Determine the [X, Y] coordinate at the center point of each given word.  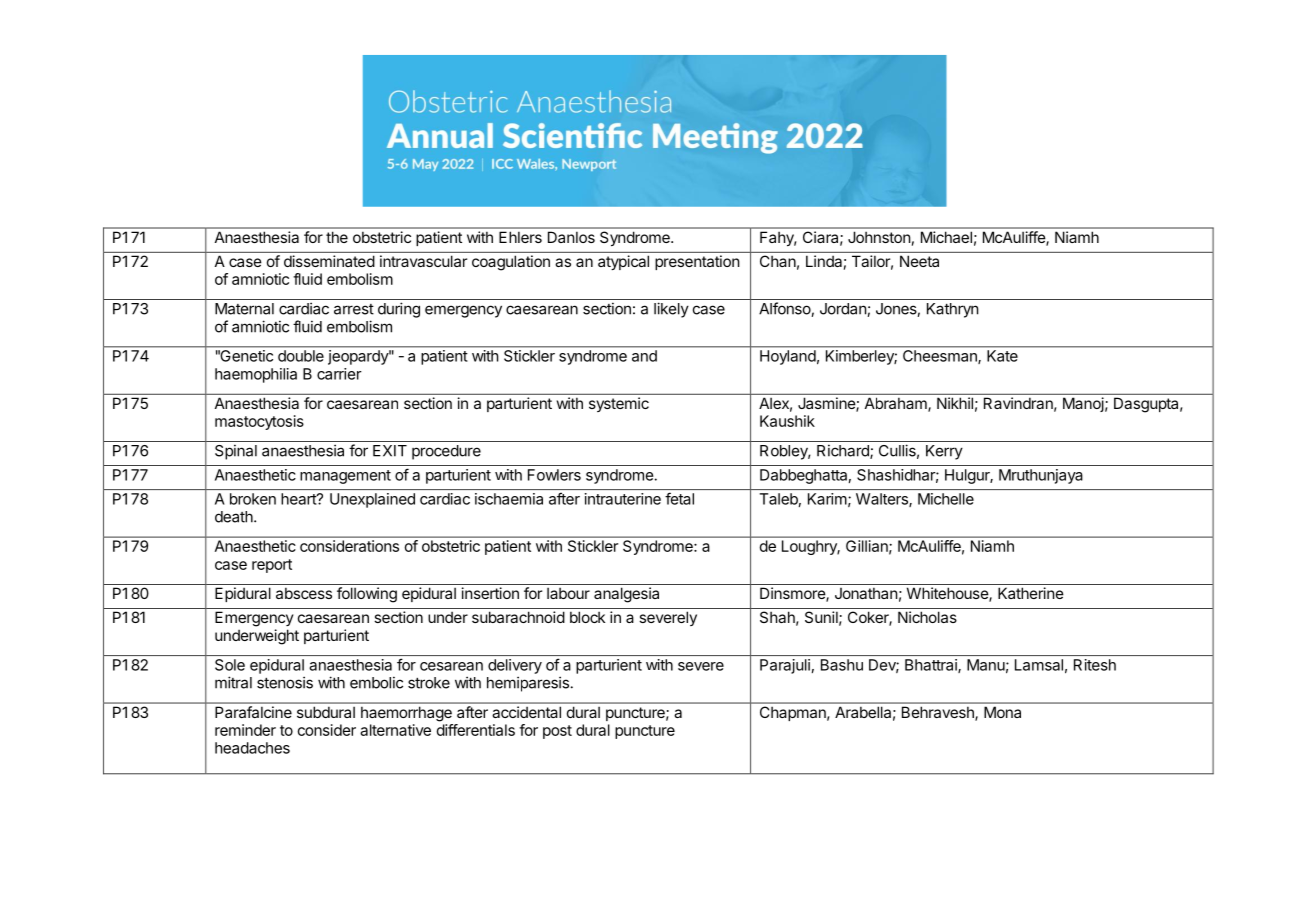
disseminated [329, 261]
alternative [395, 730]
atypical [623, 262]
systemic [619, 404]
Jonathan [866, 593]
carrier [339, 374]
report [272, 566]
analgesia [626, 595]
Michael [946, 237]
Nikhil [955, 403]
